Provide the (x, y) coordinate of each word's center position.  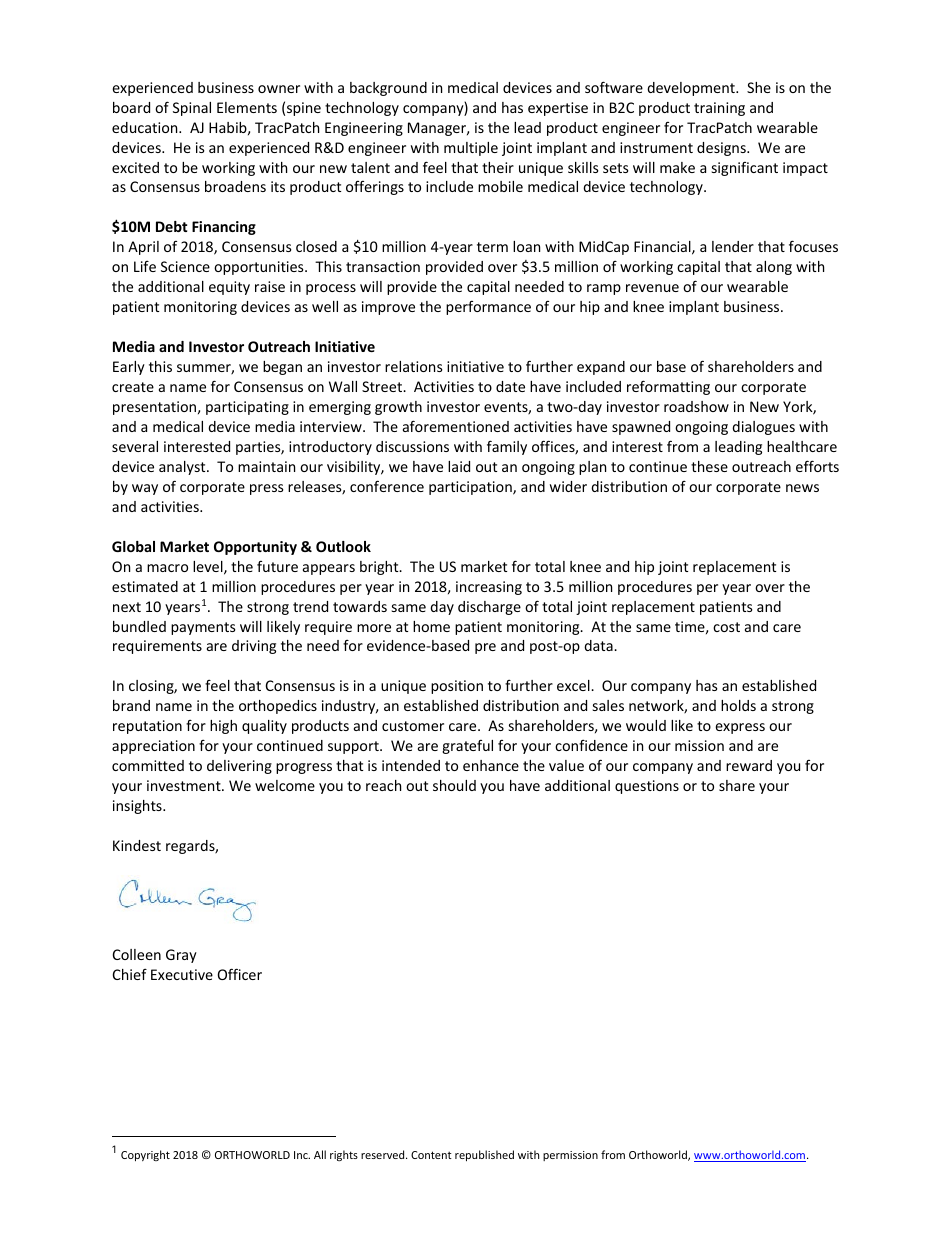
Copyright (145, 1155)
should (454, 785)
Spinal (192, 109)
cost (726, 627)
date (510, 386)
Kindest (137, 845)
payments (203, 628)
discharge (489, 608)
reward (749, 765)
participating (247, 408)
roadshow (696, 406)
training (719, 109)
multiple (471, 149)
